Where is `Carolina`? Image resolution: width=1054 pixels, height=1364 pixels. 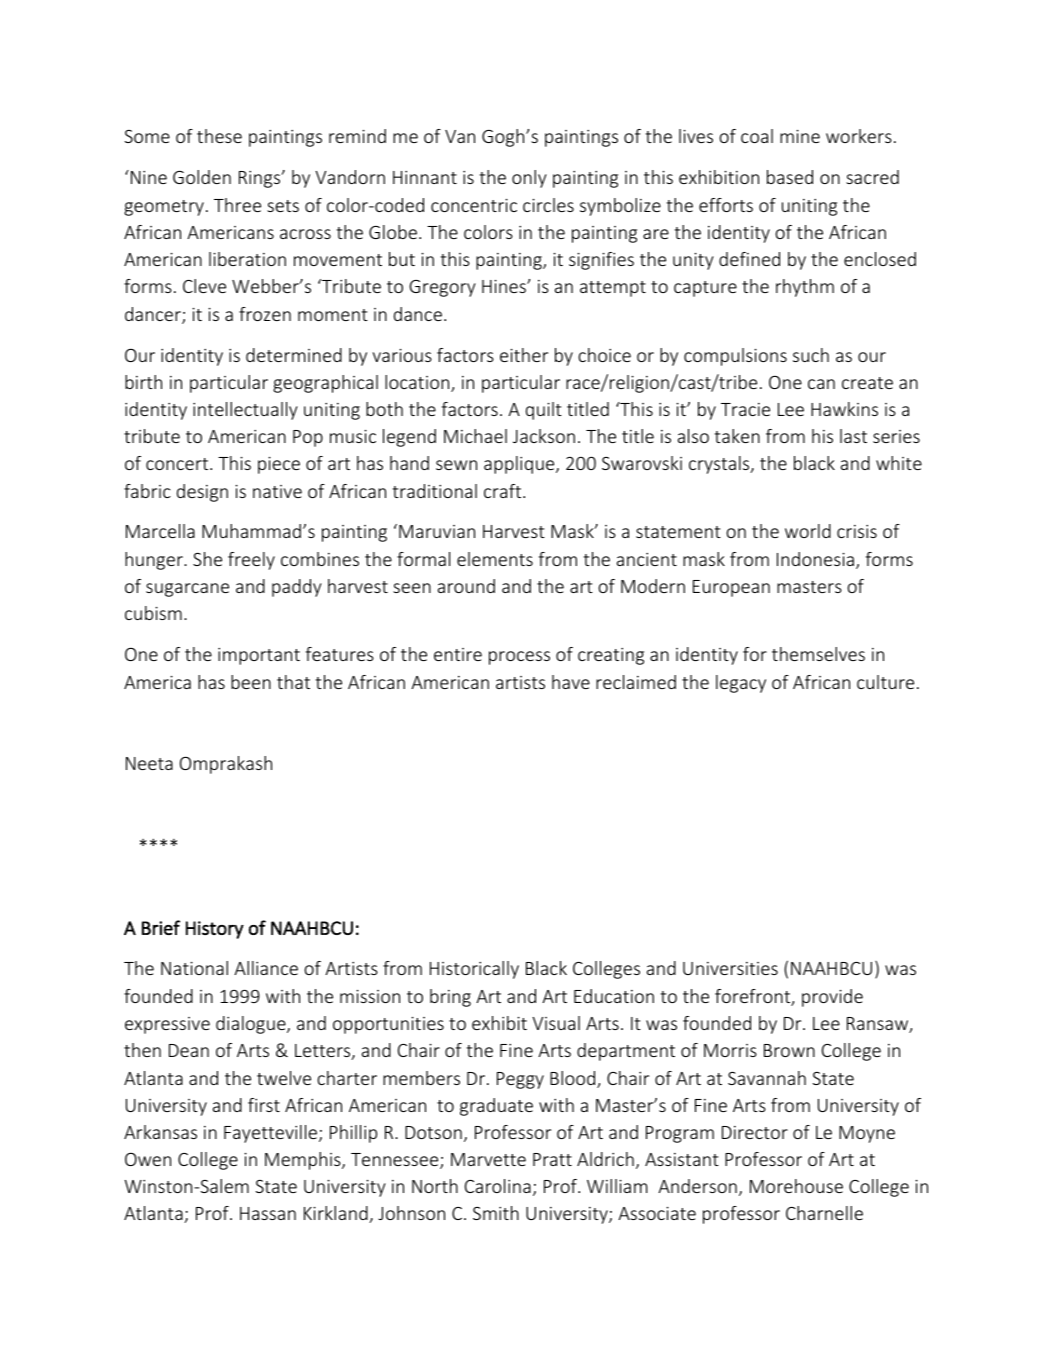
Carolina is located at coordinates (498, 1186).
